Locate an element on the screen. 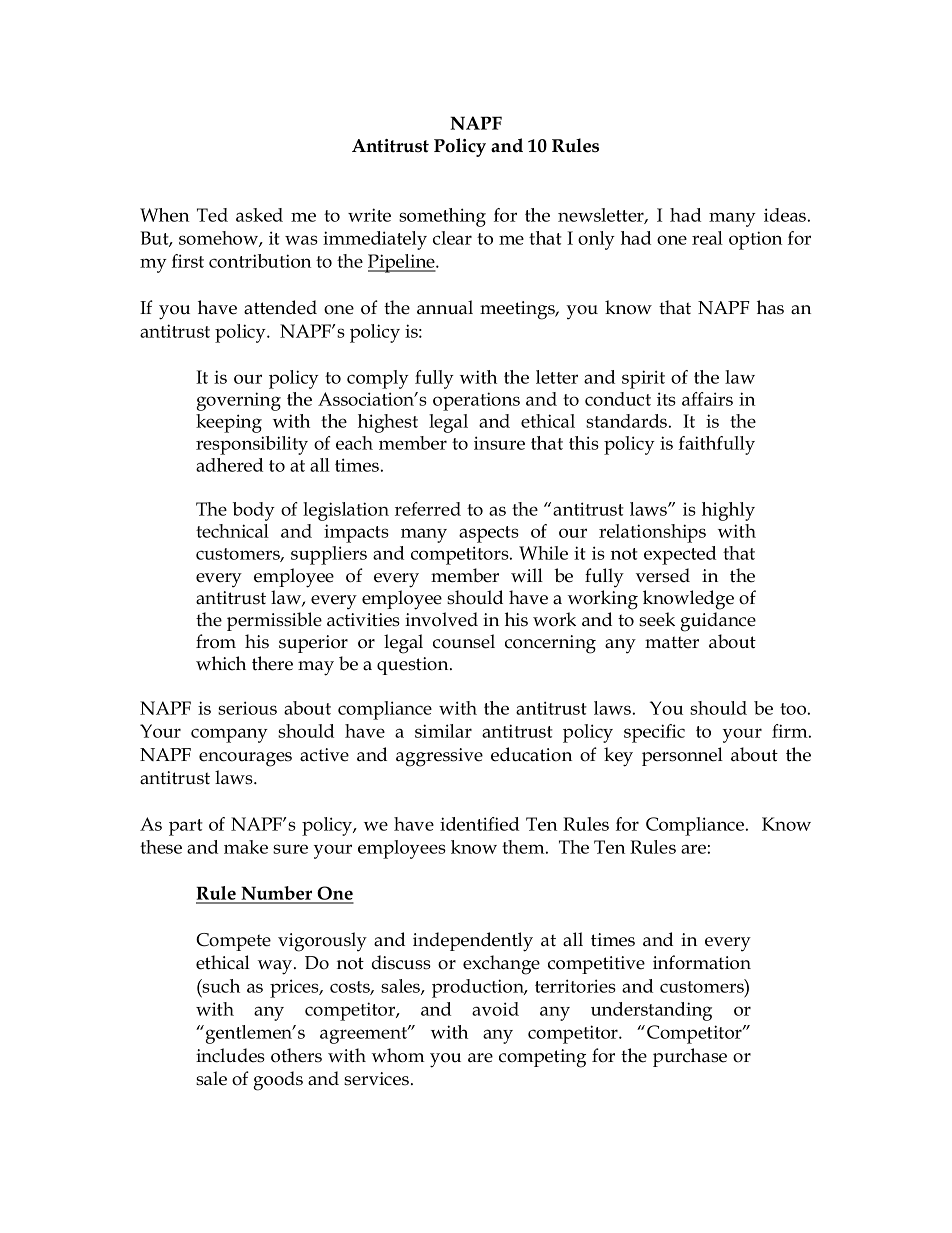 The image size is (952, 1233). encourages is located at coordinates (245, 759).
